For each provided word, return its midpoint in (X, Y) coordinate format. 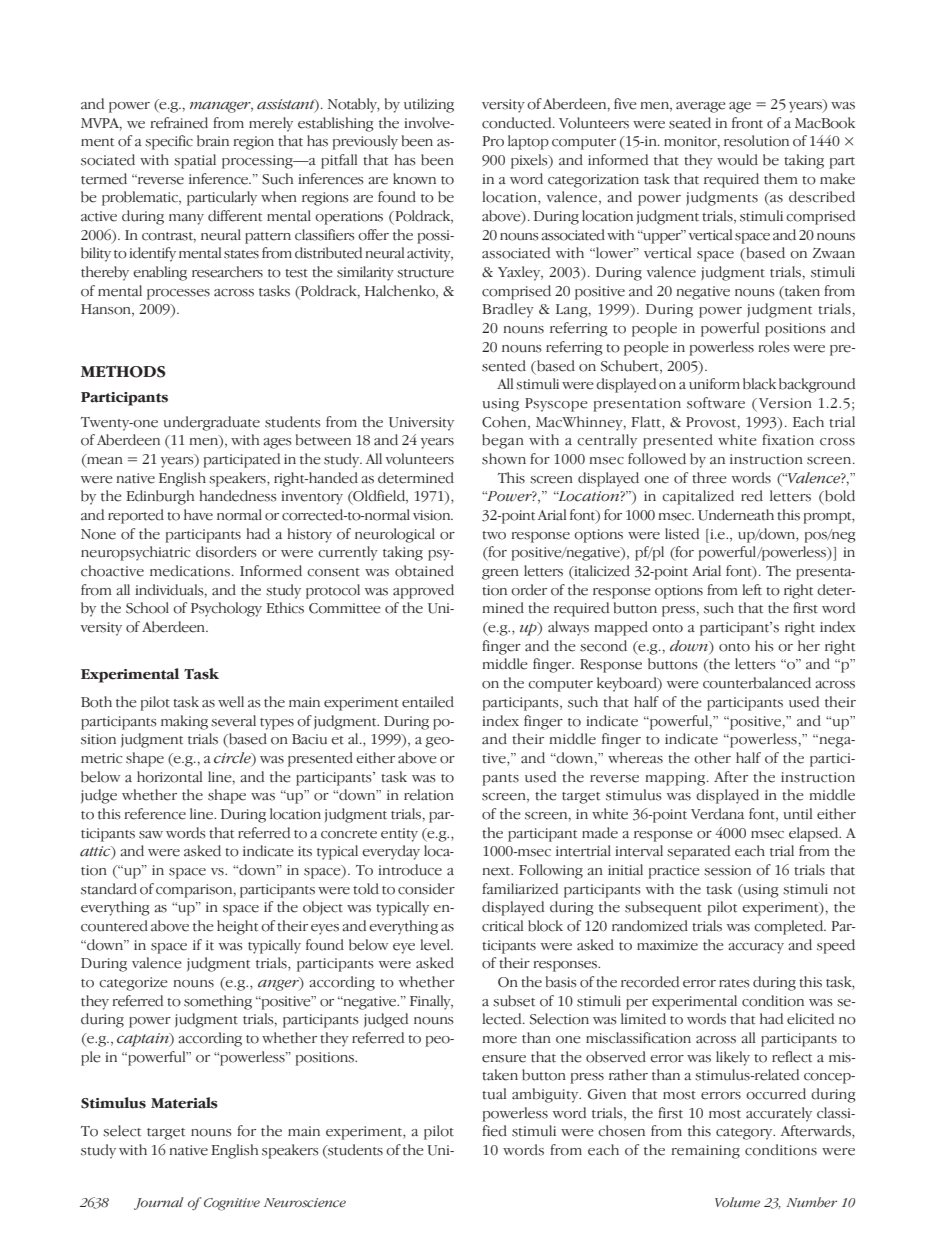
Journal (159, 1203)
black (759, 384)
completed (790, 927)
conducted (518, 123)
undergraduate (211, 423)
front (747, 123)
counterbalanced (757, 683)
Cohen (505, 422)
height (237, 927)
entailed (428, 702)
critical (502, 926)
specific (169, 142)
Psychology (226, 609)
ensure (504, 1059)
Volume (737, 1202)
